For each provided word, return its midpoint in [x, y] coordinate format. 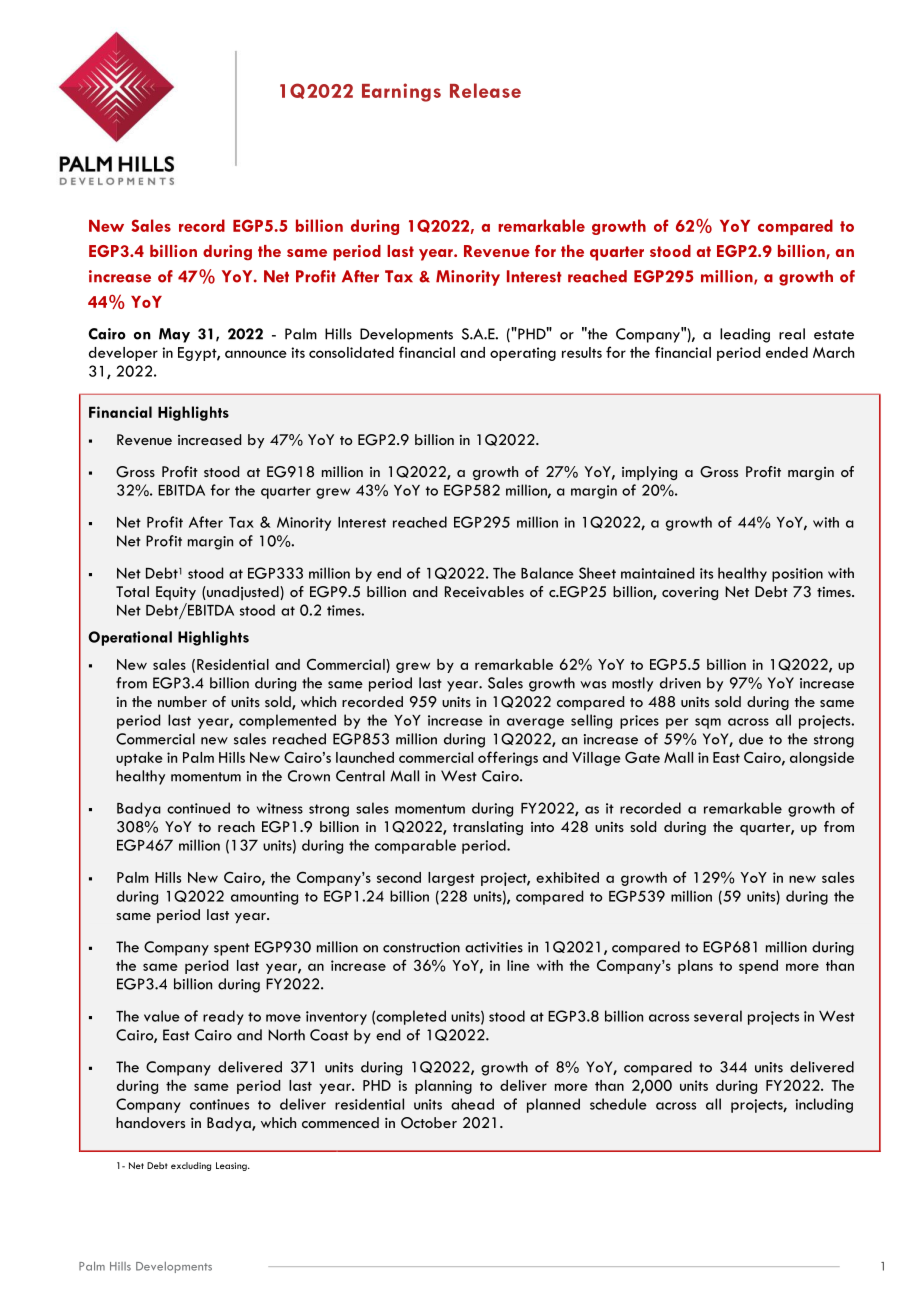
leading [745, 335]
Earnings [401, 92]
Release [485, 90]
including [824, 1105]
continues [219, 1104]
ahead [472, 1104]
